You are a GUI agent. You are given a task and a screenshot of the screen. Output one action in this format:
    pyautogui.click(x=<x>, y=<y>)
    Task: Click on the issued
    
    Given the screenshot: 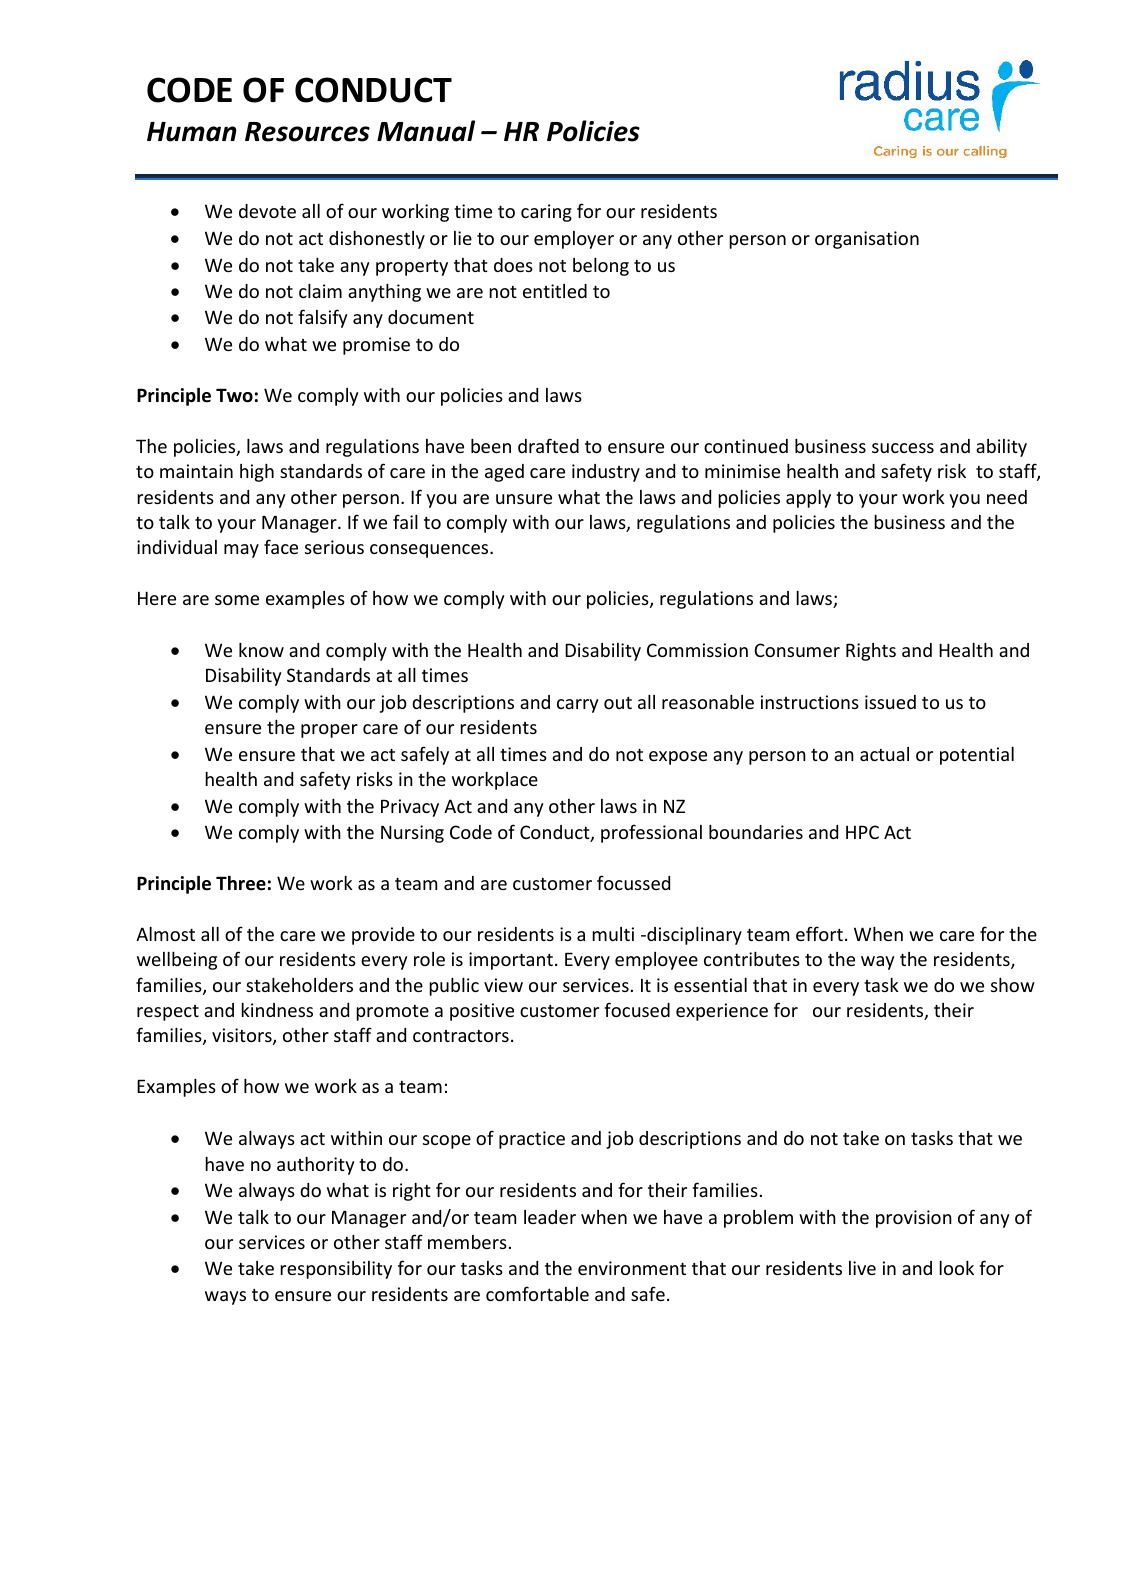 What is the action you would take?
    pyautogui.click(x=890, y=702)
